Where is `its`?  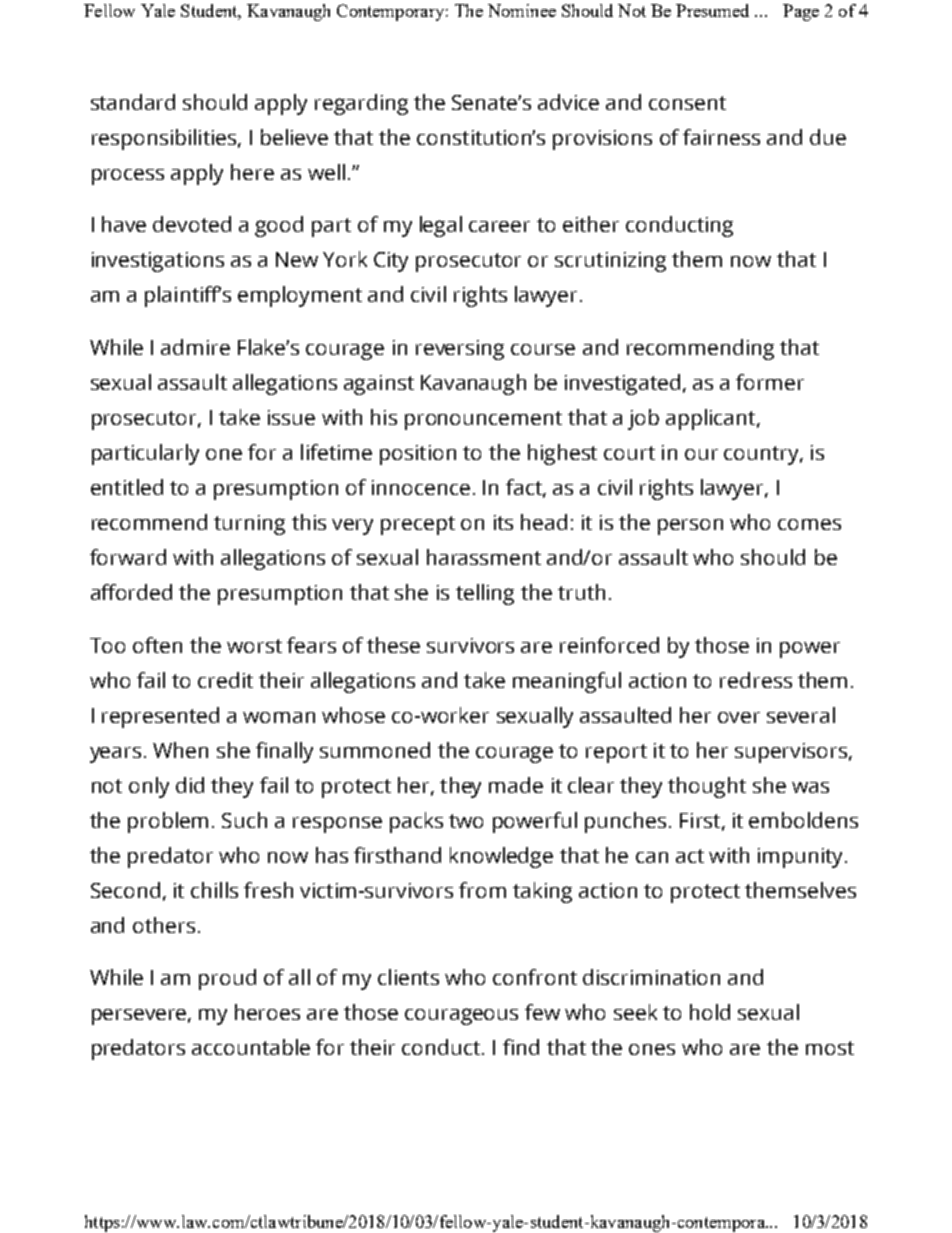
its is located at coordinates (503, 522).
